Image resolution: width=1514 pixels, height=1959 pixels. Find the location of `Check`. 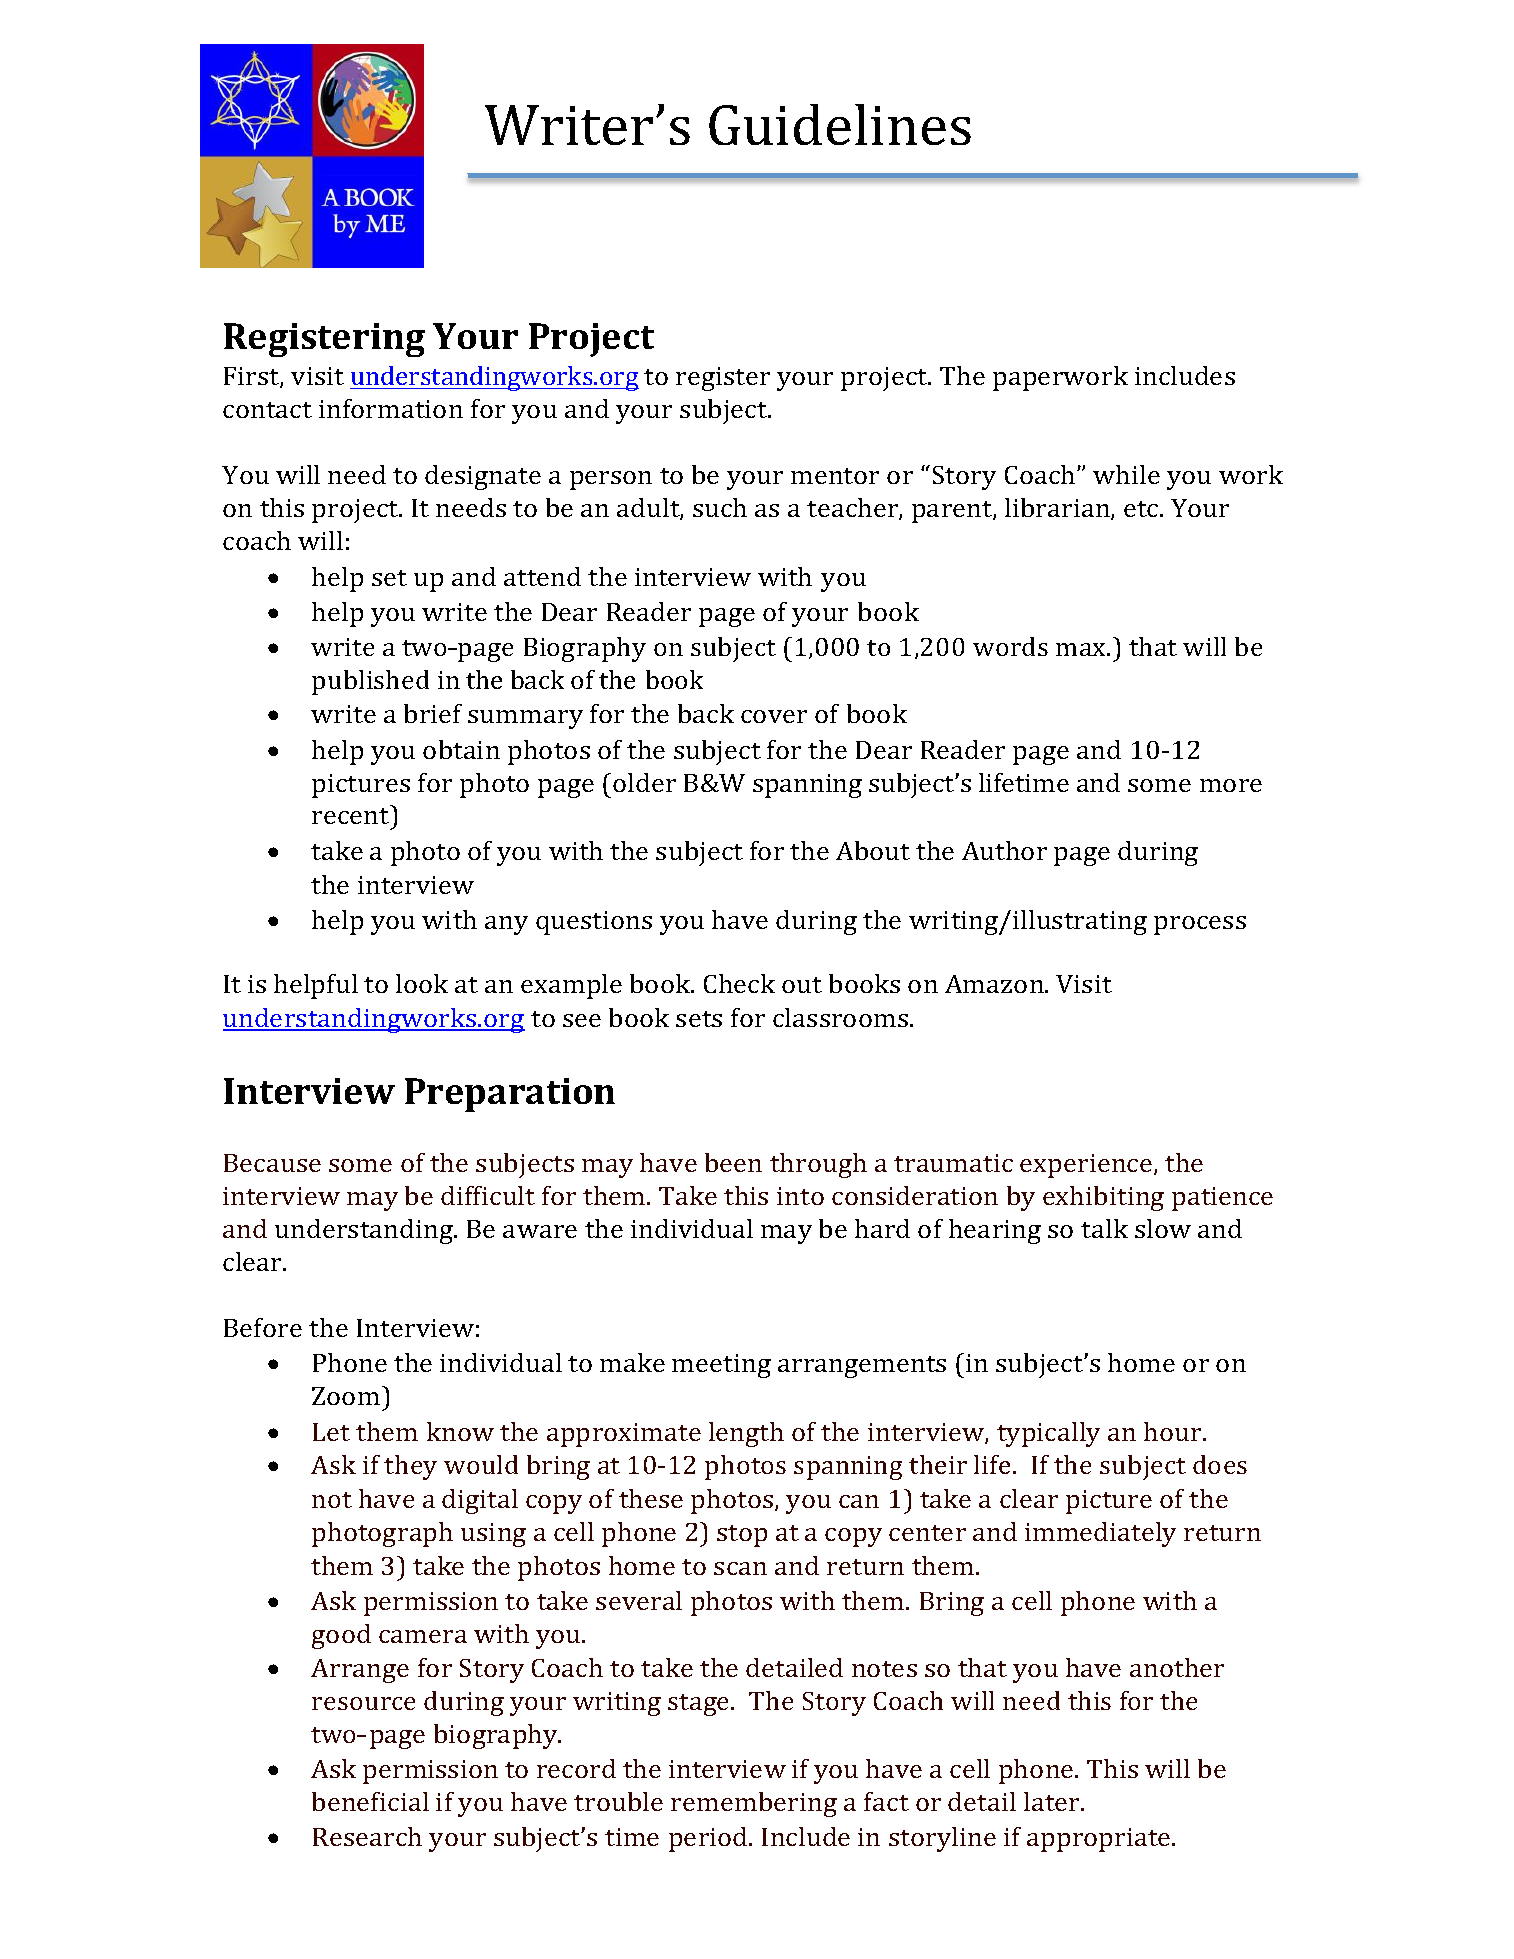

Check is located at coordinates (739, 983).
